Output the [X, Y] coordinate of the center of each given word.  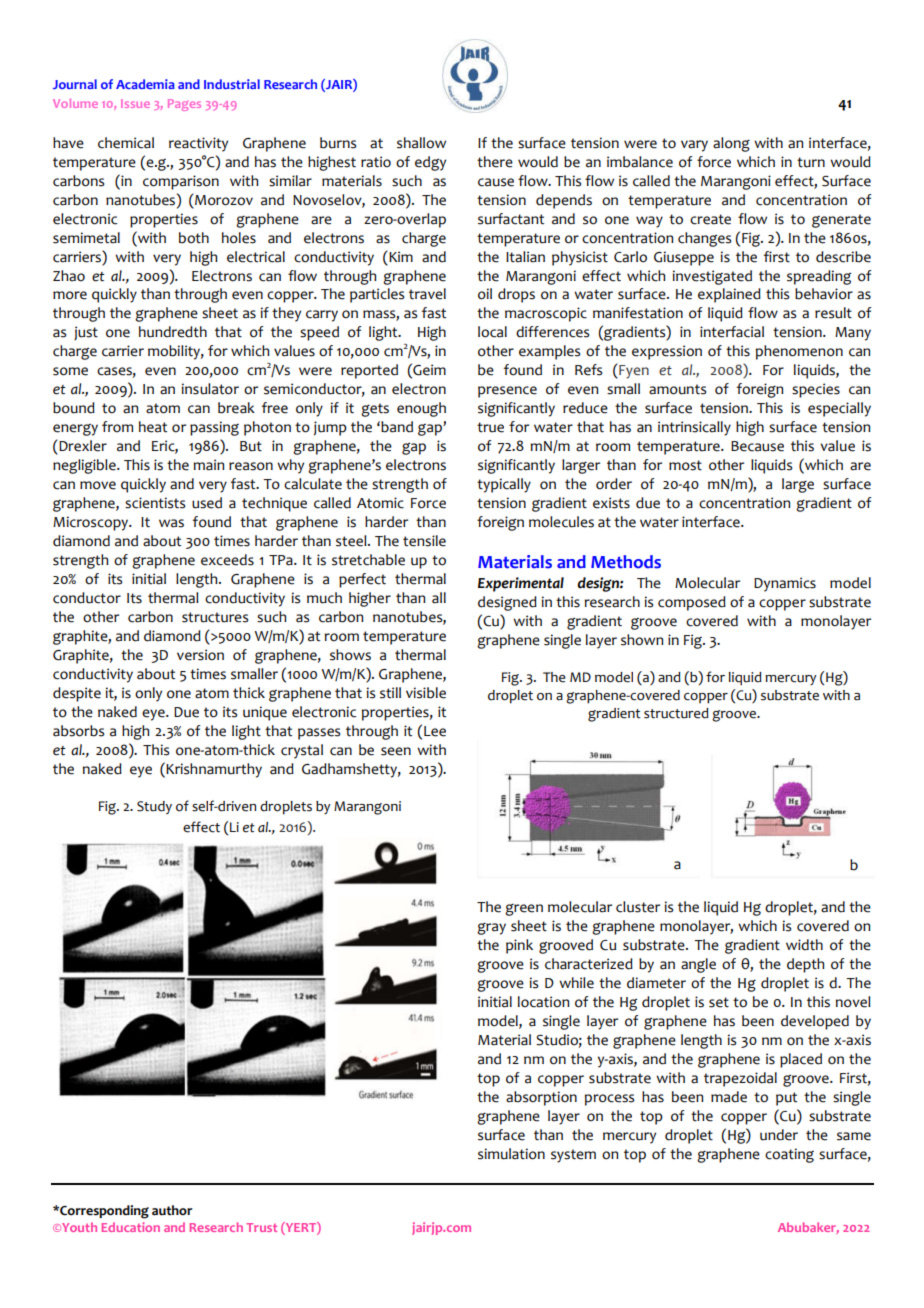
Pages [184, 105]
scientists [155, 503]
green [524, 910]
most [685, 465]
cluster [638, 907]
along [731, 144]
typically [504, 485]
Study [154, 807]
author [172, 1210]
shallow [421, 143]
